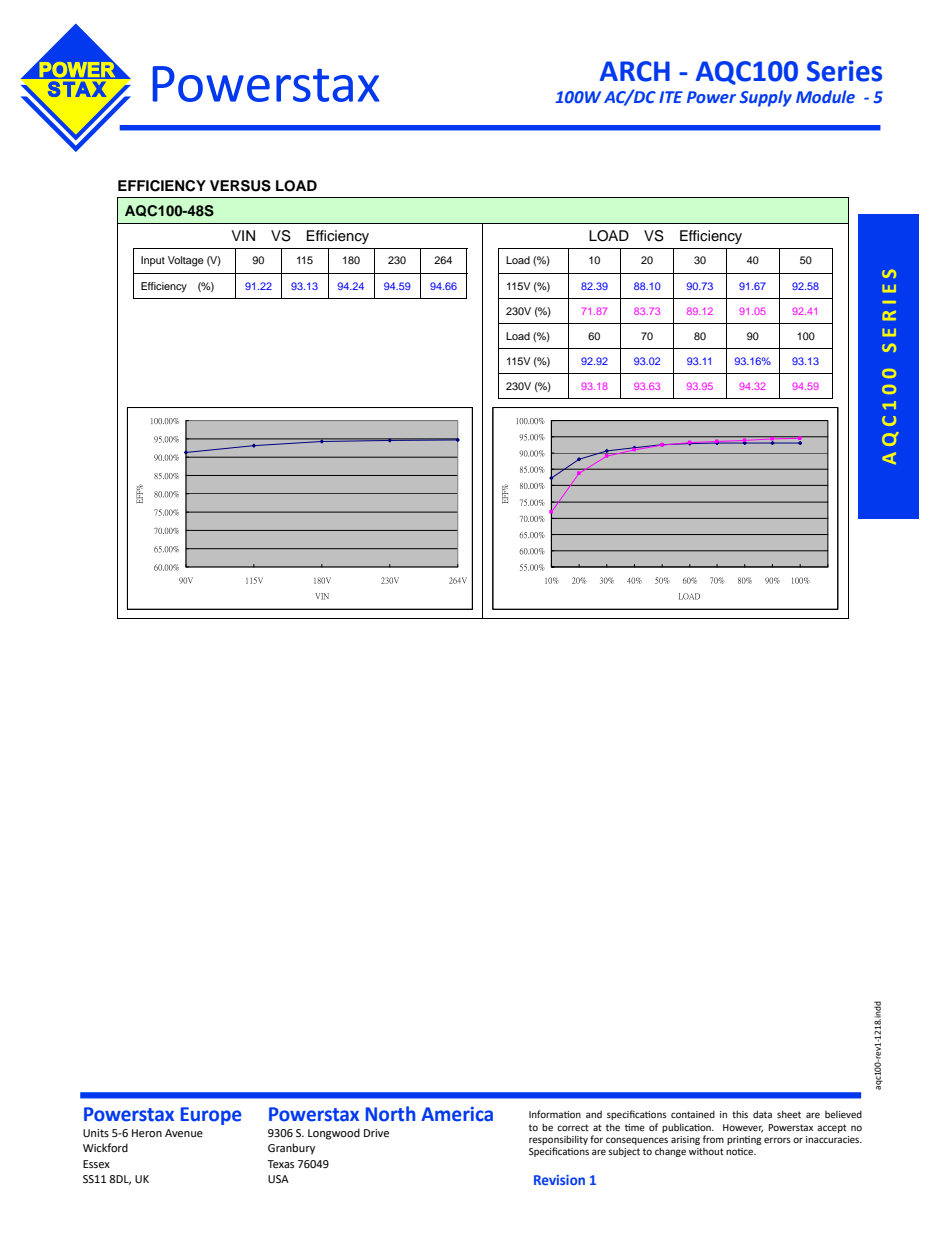 Image resolution: width=952 pixels, height=1233 pixels. I want to click on America, so click(457, 1114).
